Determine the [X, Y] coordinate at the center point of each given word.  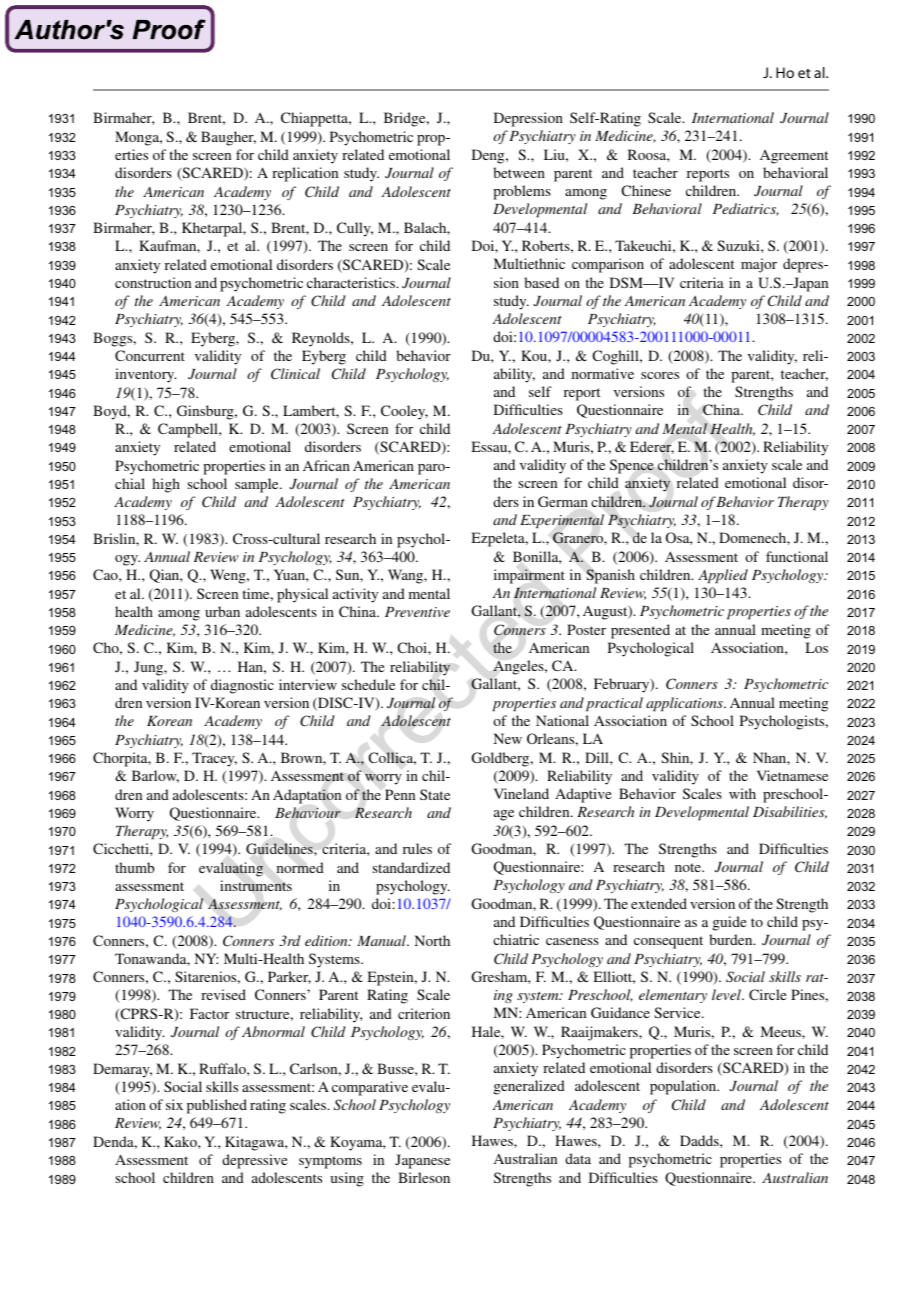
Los [816, 647]
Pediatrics [746, 209]
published [217, 1106]
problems [522, 192]
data [578, 1158]
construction [153, 282]
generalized [529, 1087]
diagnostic [242, 686]
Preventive [417, 612]
